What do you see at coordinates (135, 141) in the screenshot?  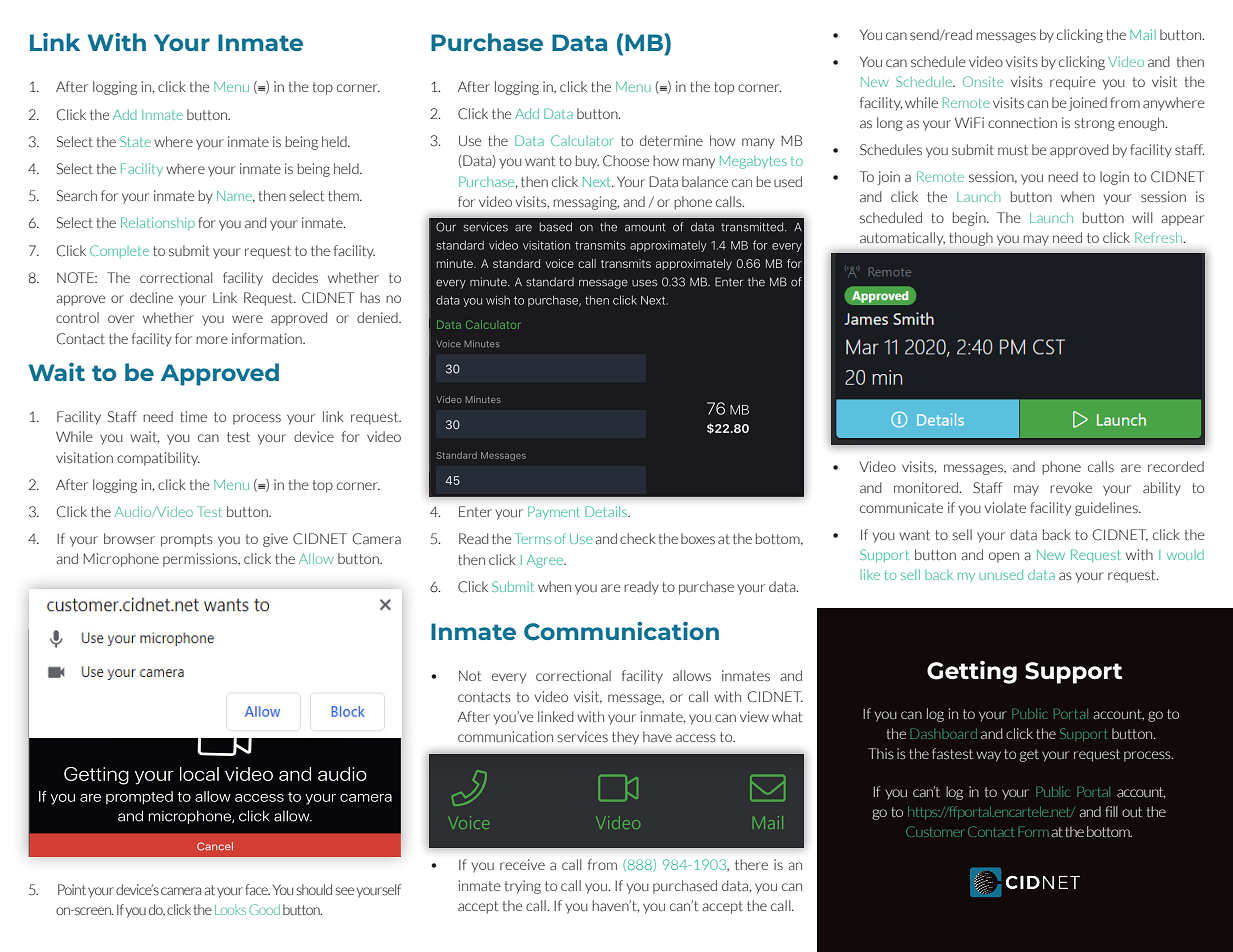 I see `State` at bounding box center [135, 141].
